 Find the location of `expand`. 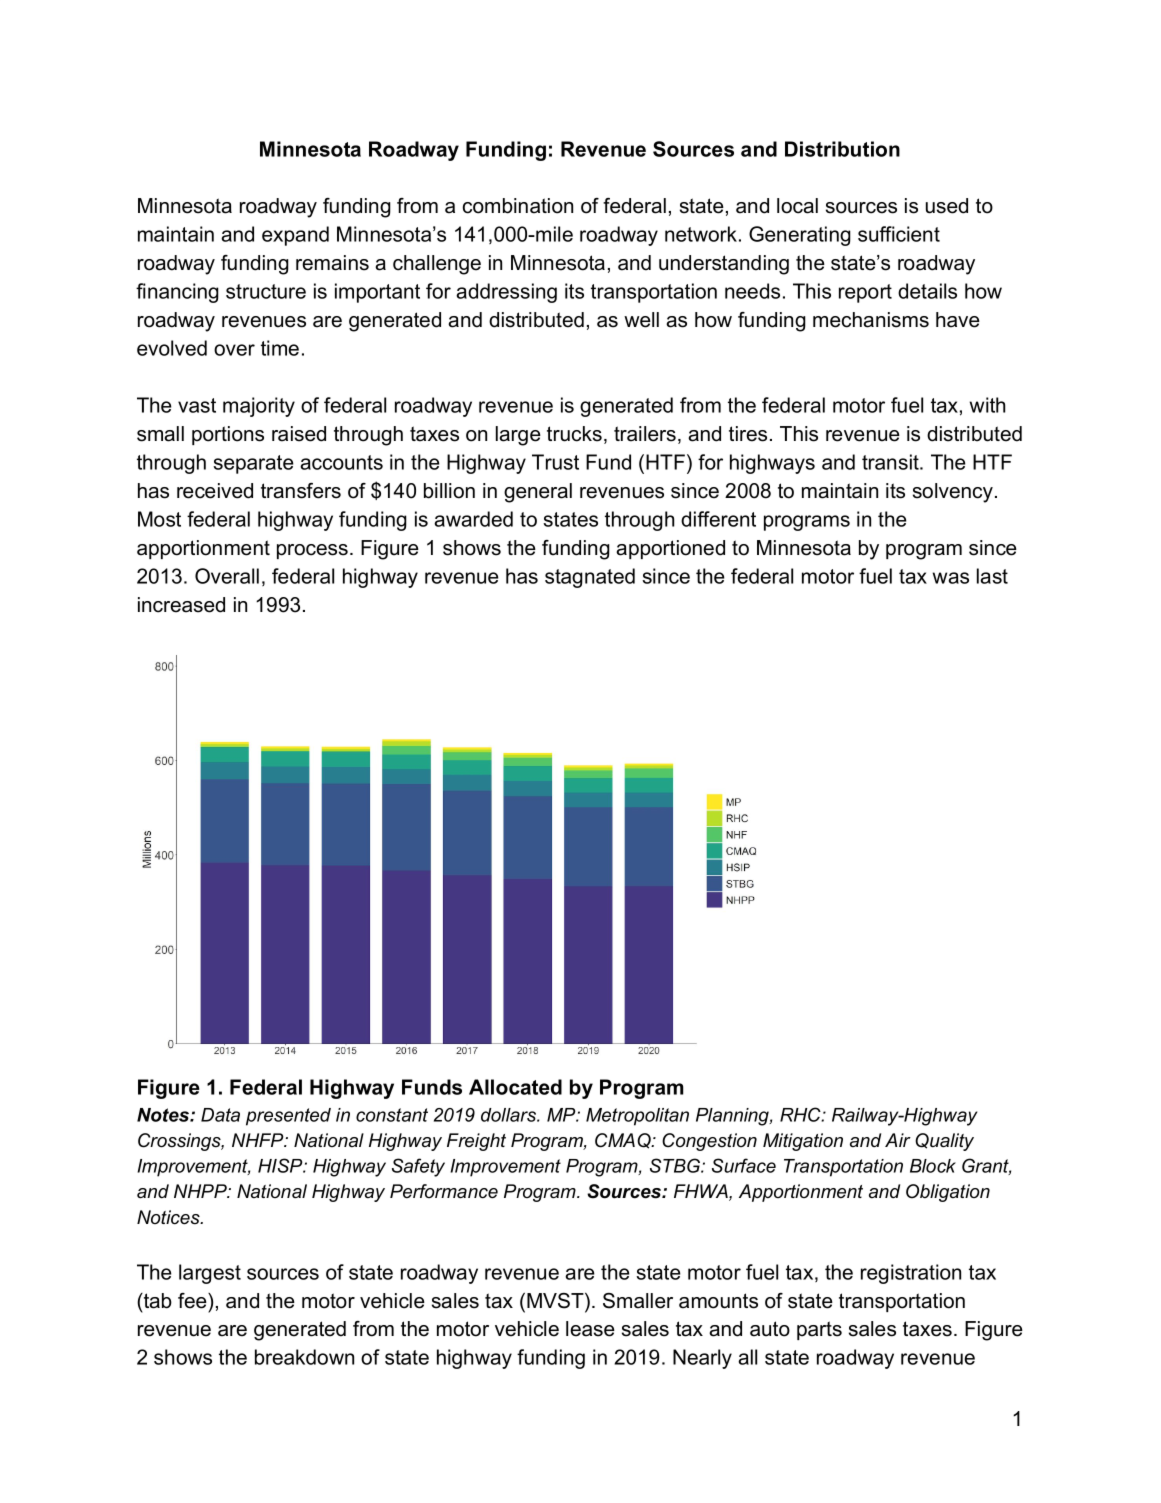

expand is located at coordinates (295, 236).
